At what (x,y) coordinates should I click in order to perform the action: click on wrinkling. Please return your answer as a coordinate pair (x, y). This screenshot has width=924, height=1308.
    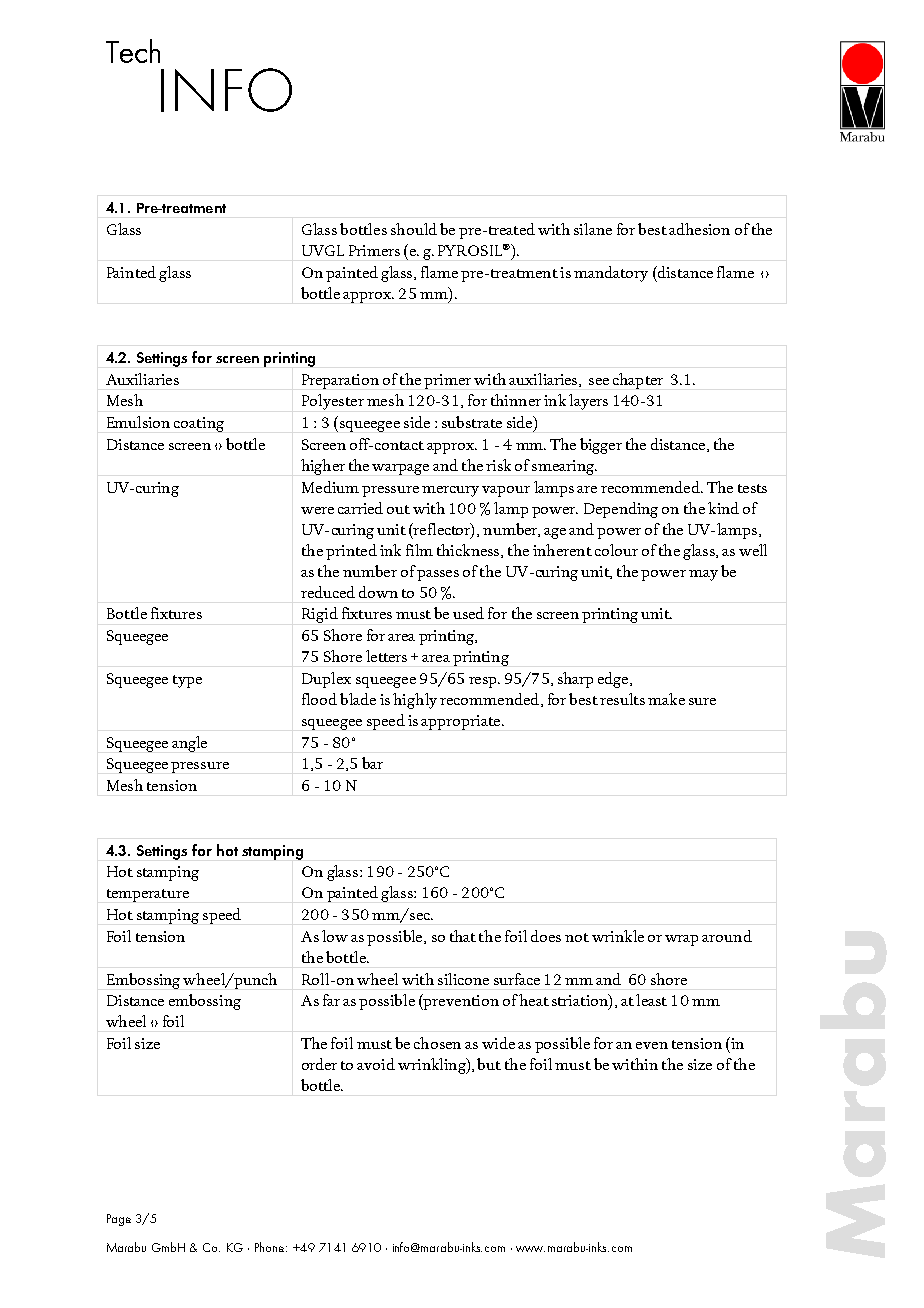
    Looking at the image, I should click on (433, 1066).
